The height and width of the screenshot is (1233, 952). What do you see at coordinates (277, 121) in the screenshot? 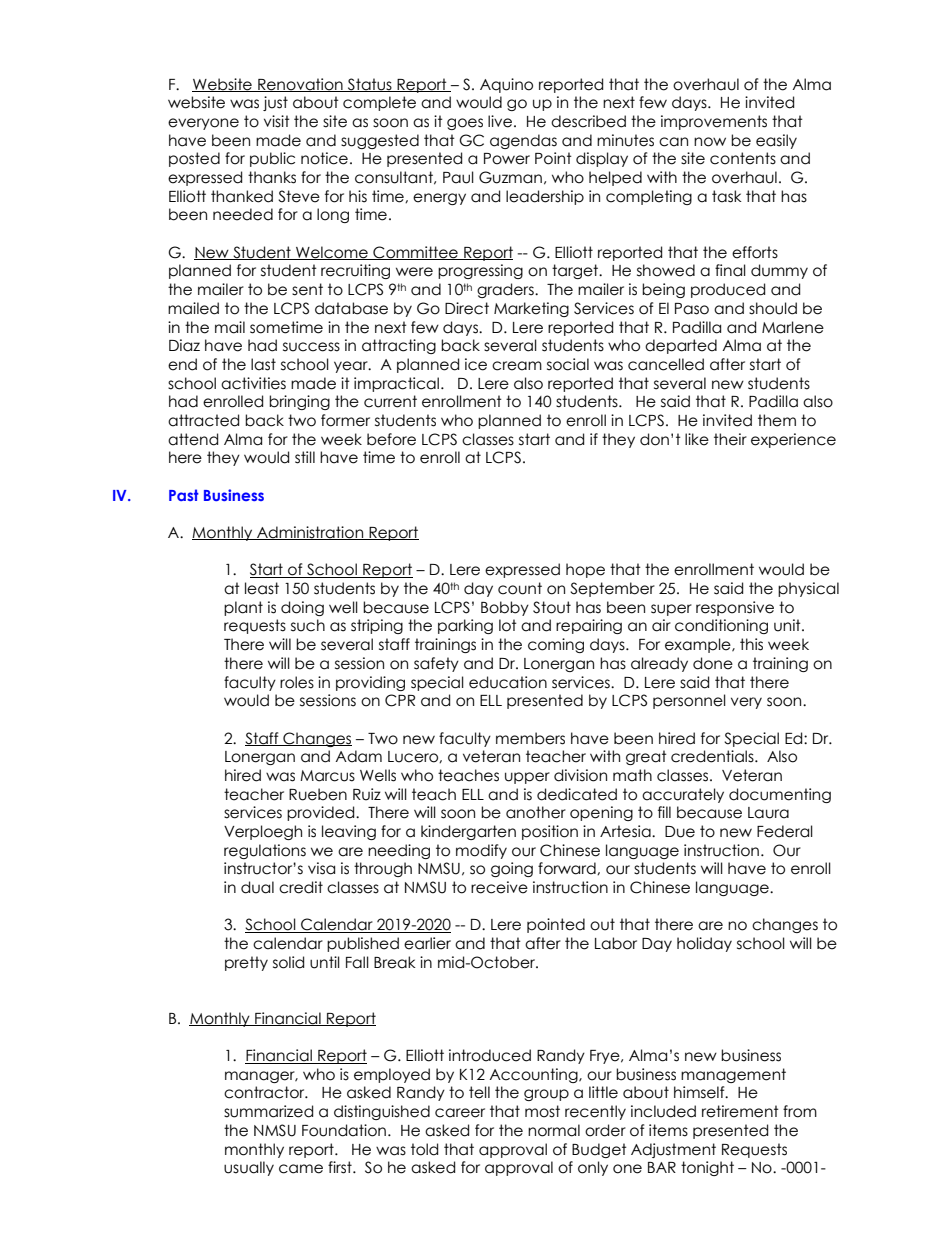
I see `visit` at bounding box center [277, 121].
